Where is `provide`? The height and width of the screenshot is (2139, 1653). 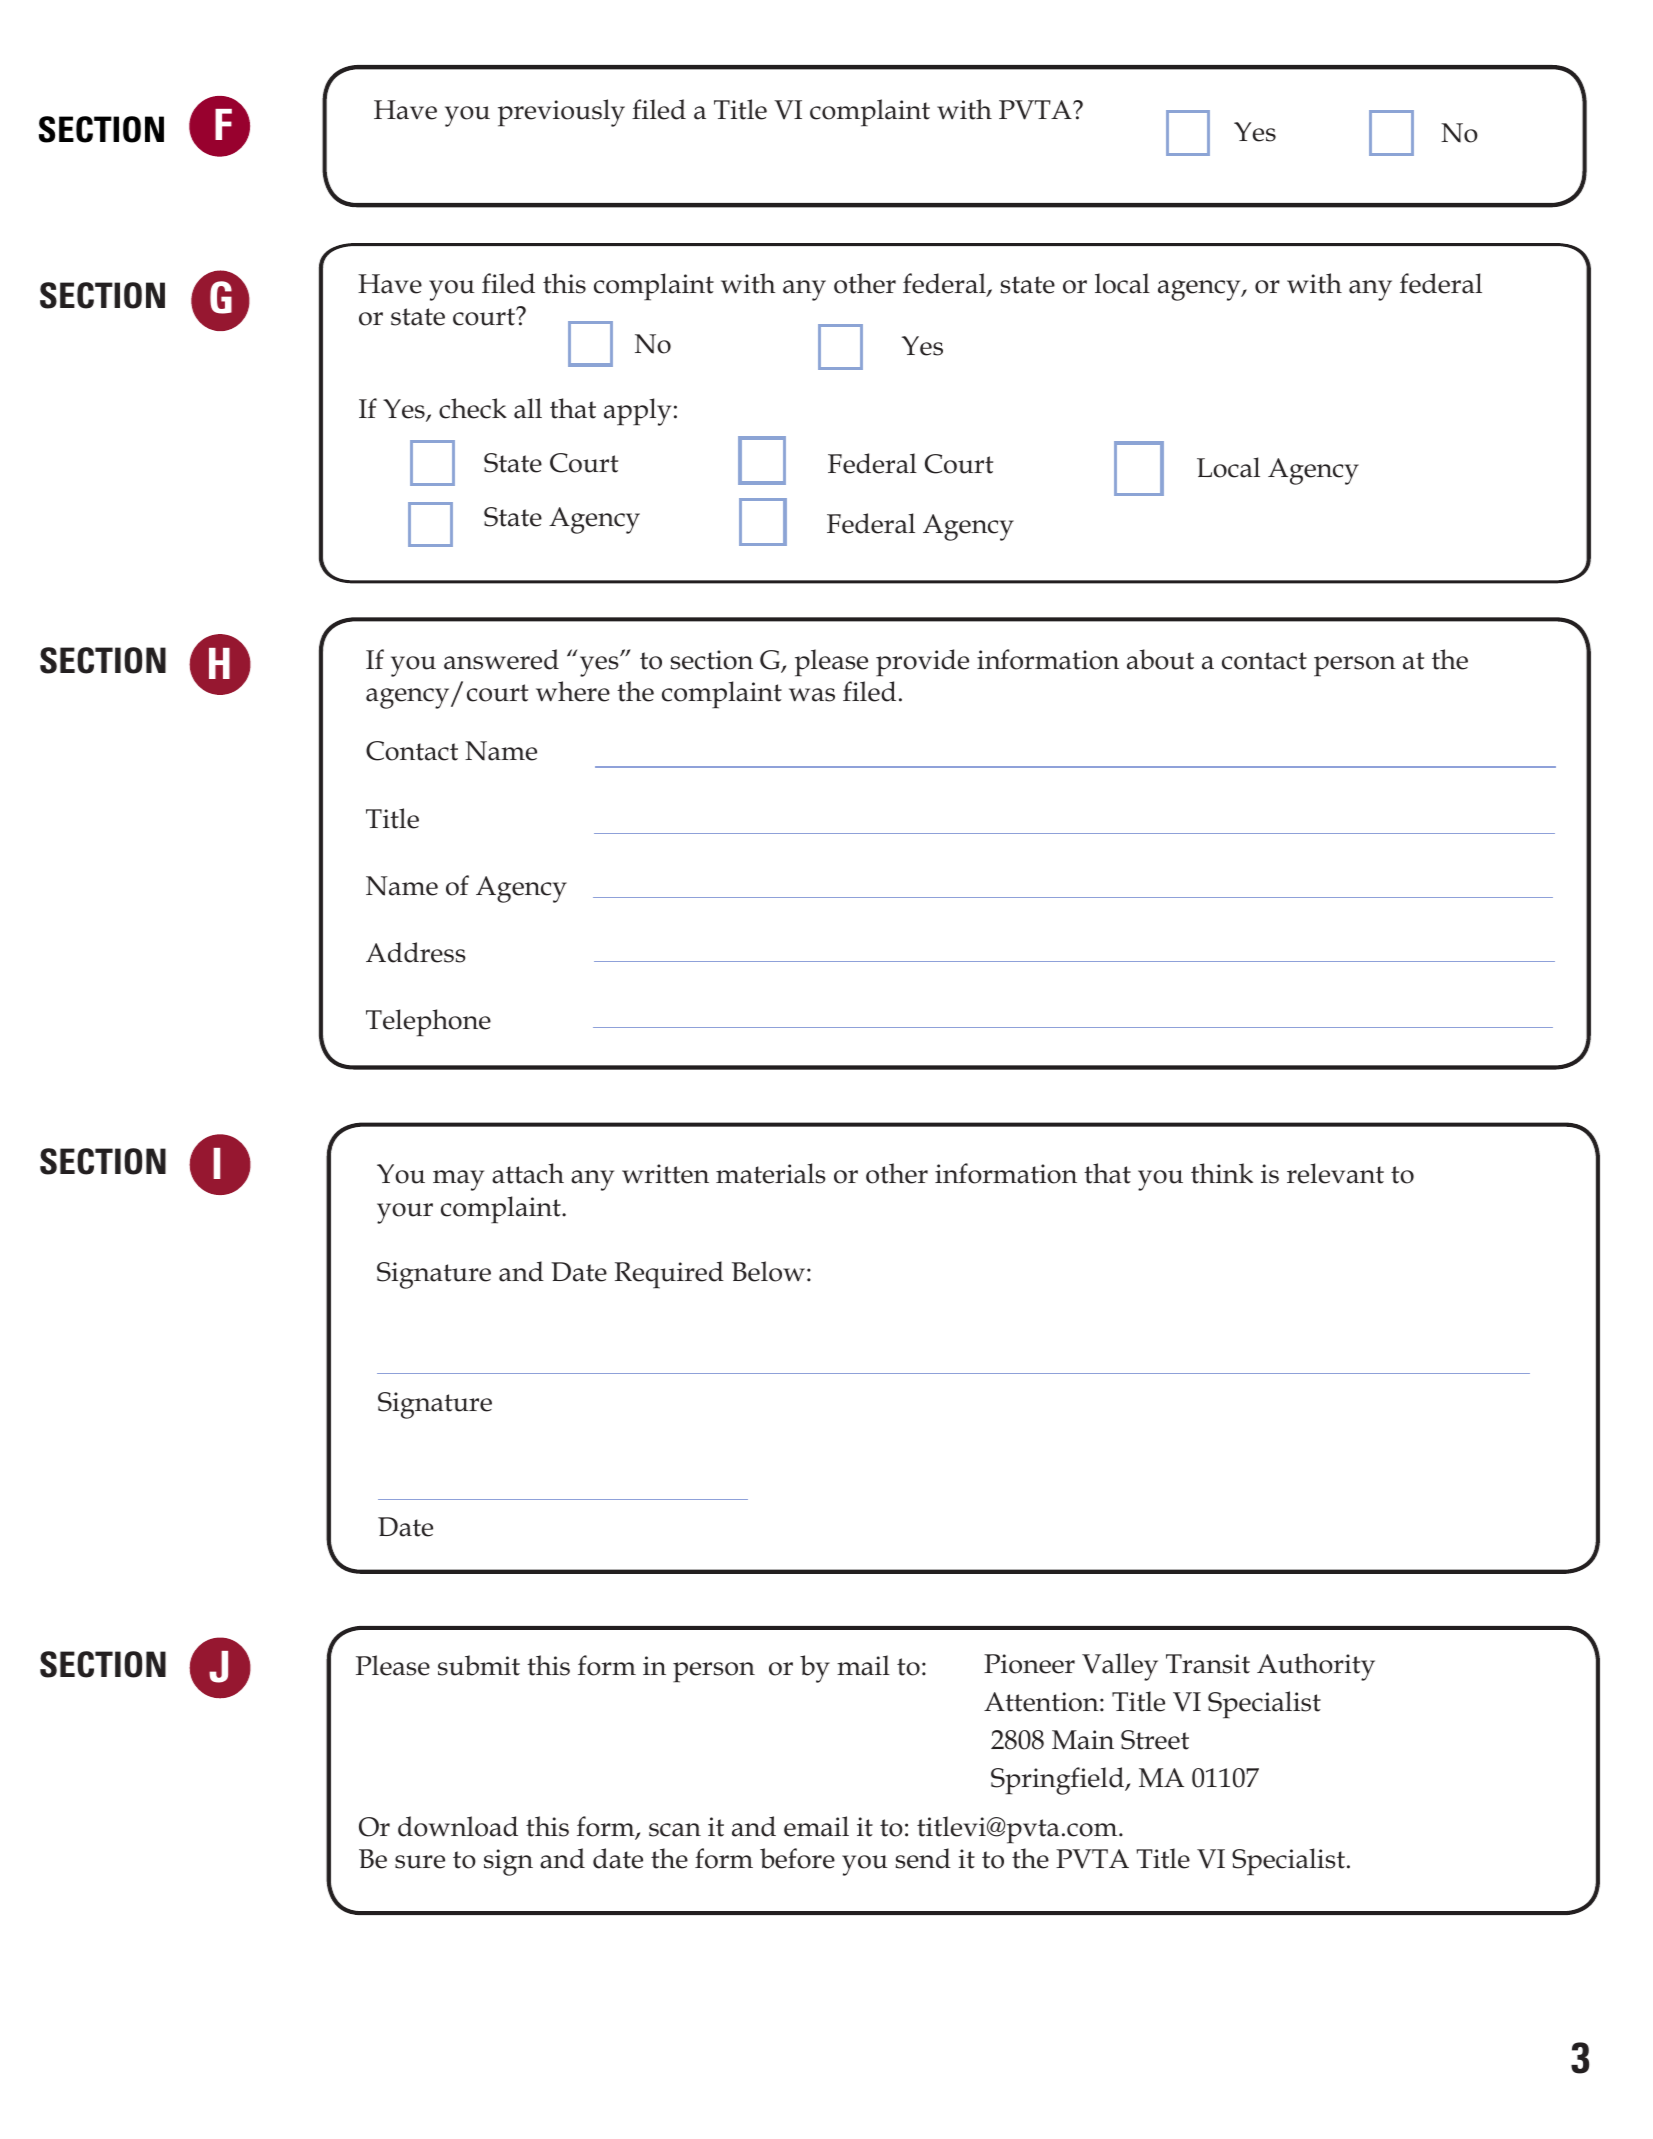
provide is located at coordinates (922, 663).
